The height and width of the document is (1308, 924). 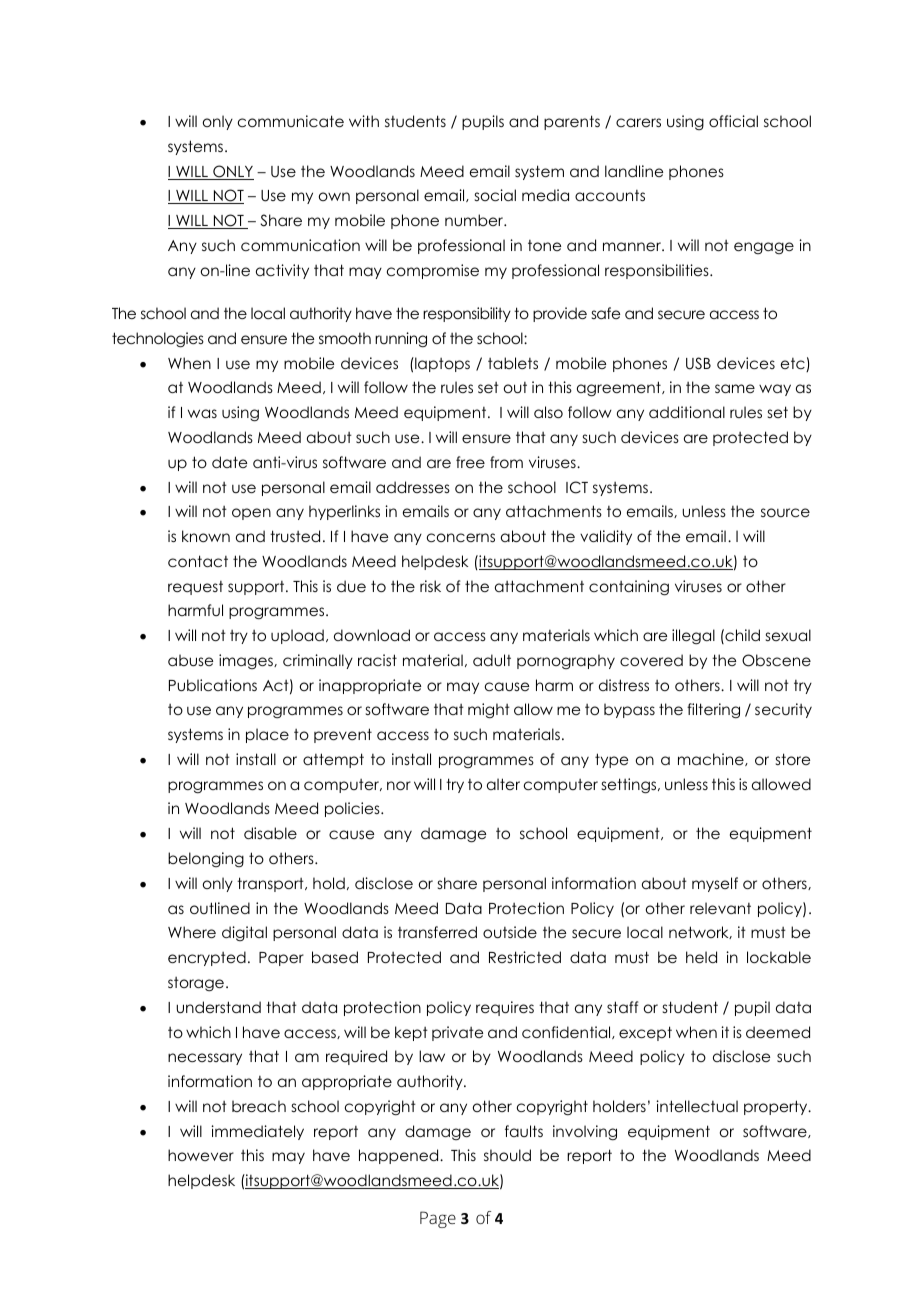 What do you see at coordinates (733, 121) in the document?
I see `official` at bounding box center [733, 121].
